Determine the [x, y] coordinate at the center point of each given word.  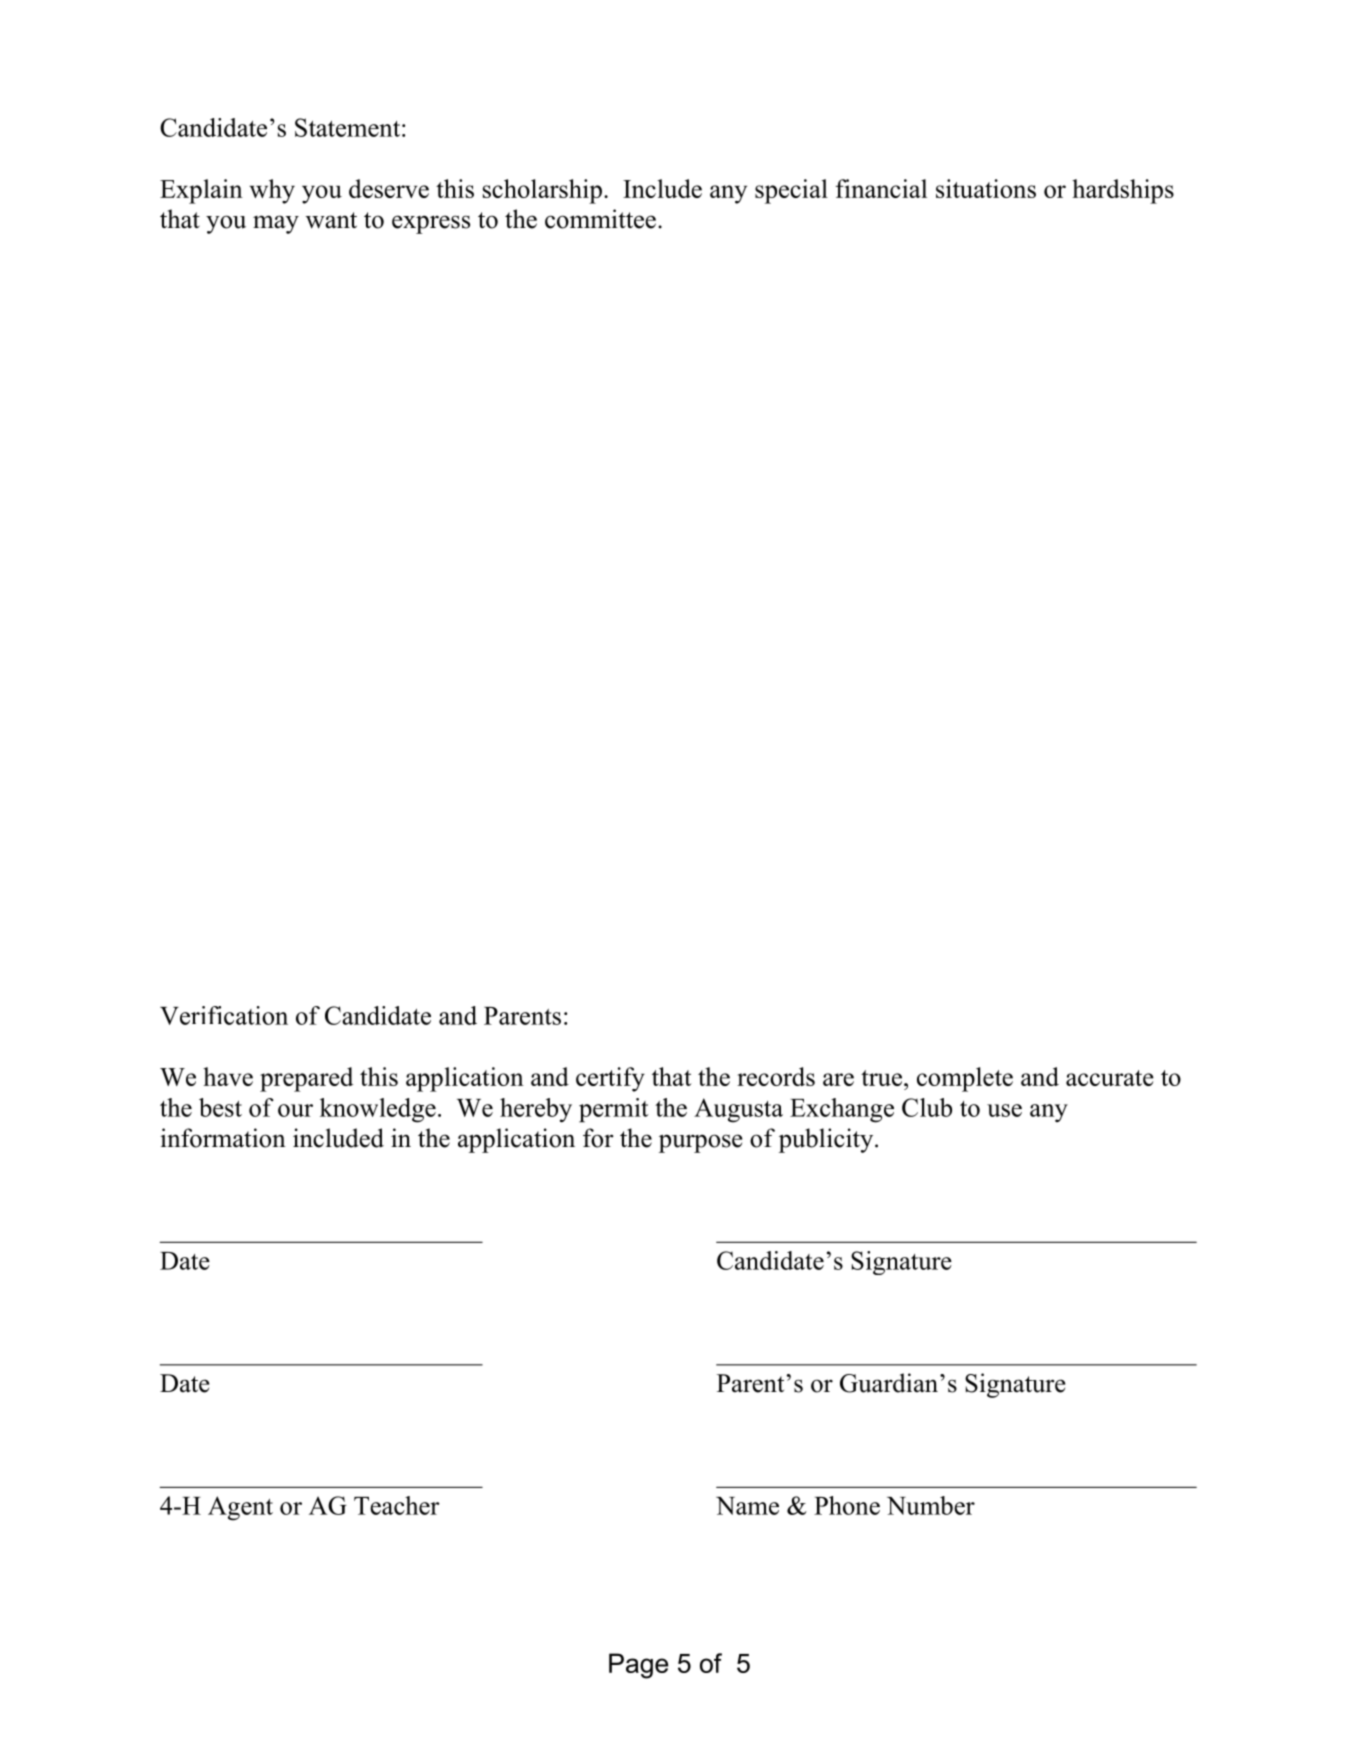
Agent [240, 1508]
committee [600, 219]
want [331, 220]
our [295, 1110]
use [1004, 1110]
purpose [701, 1143]
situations [986, 188]
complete [965, 1079]
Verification [224, 1015]
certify [610, 1079]
